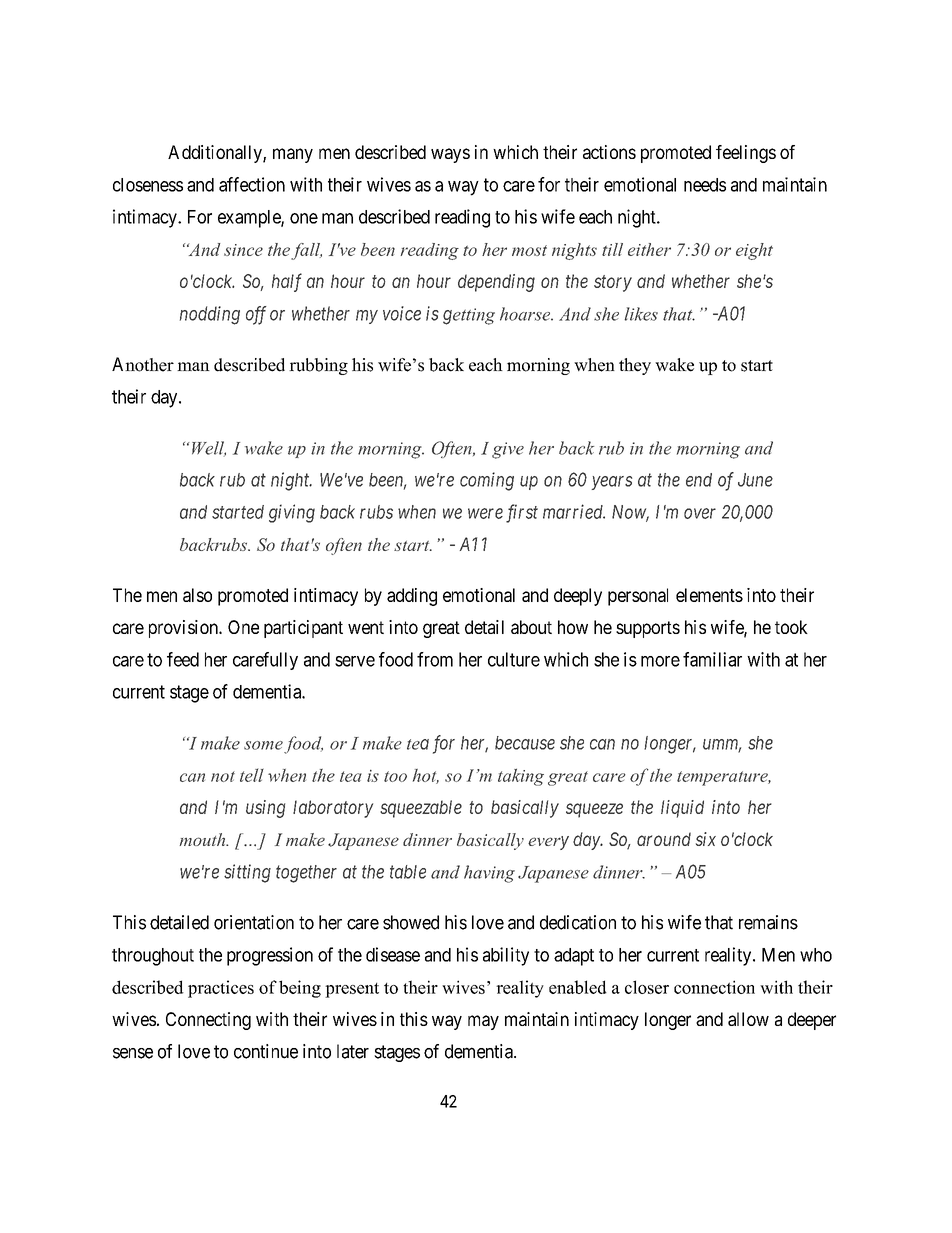 Image resolution: width=952 pixels, height=1233 pixels. I want to click on some, so click(263, 745).
